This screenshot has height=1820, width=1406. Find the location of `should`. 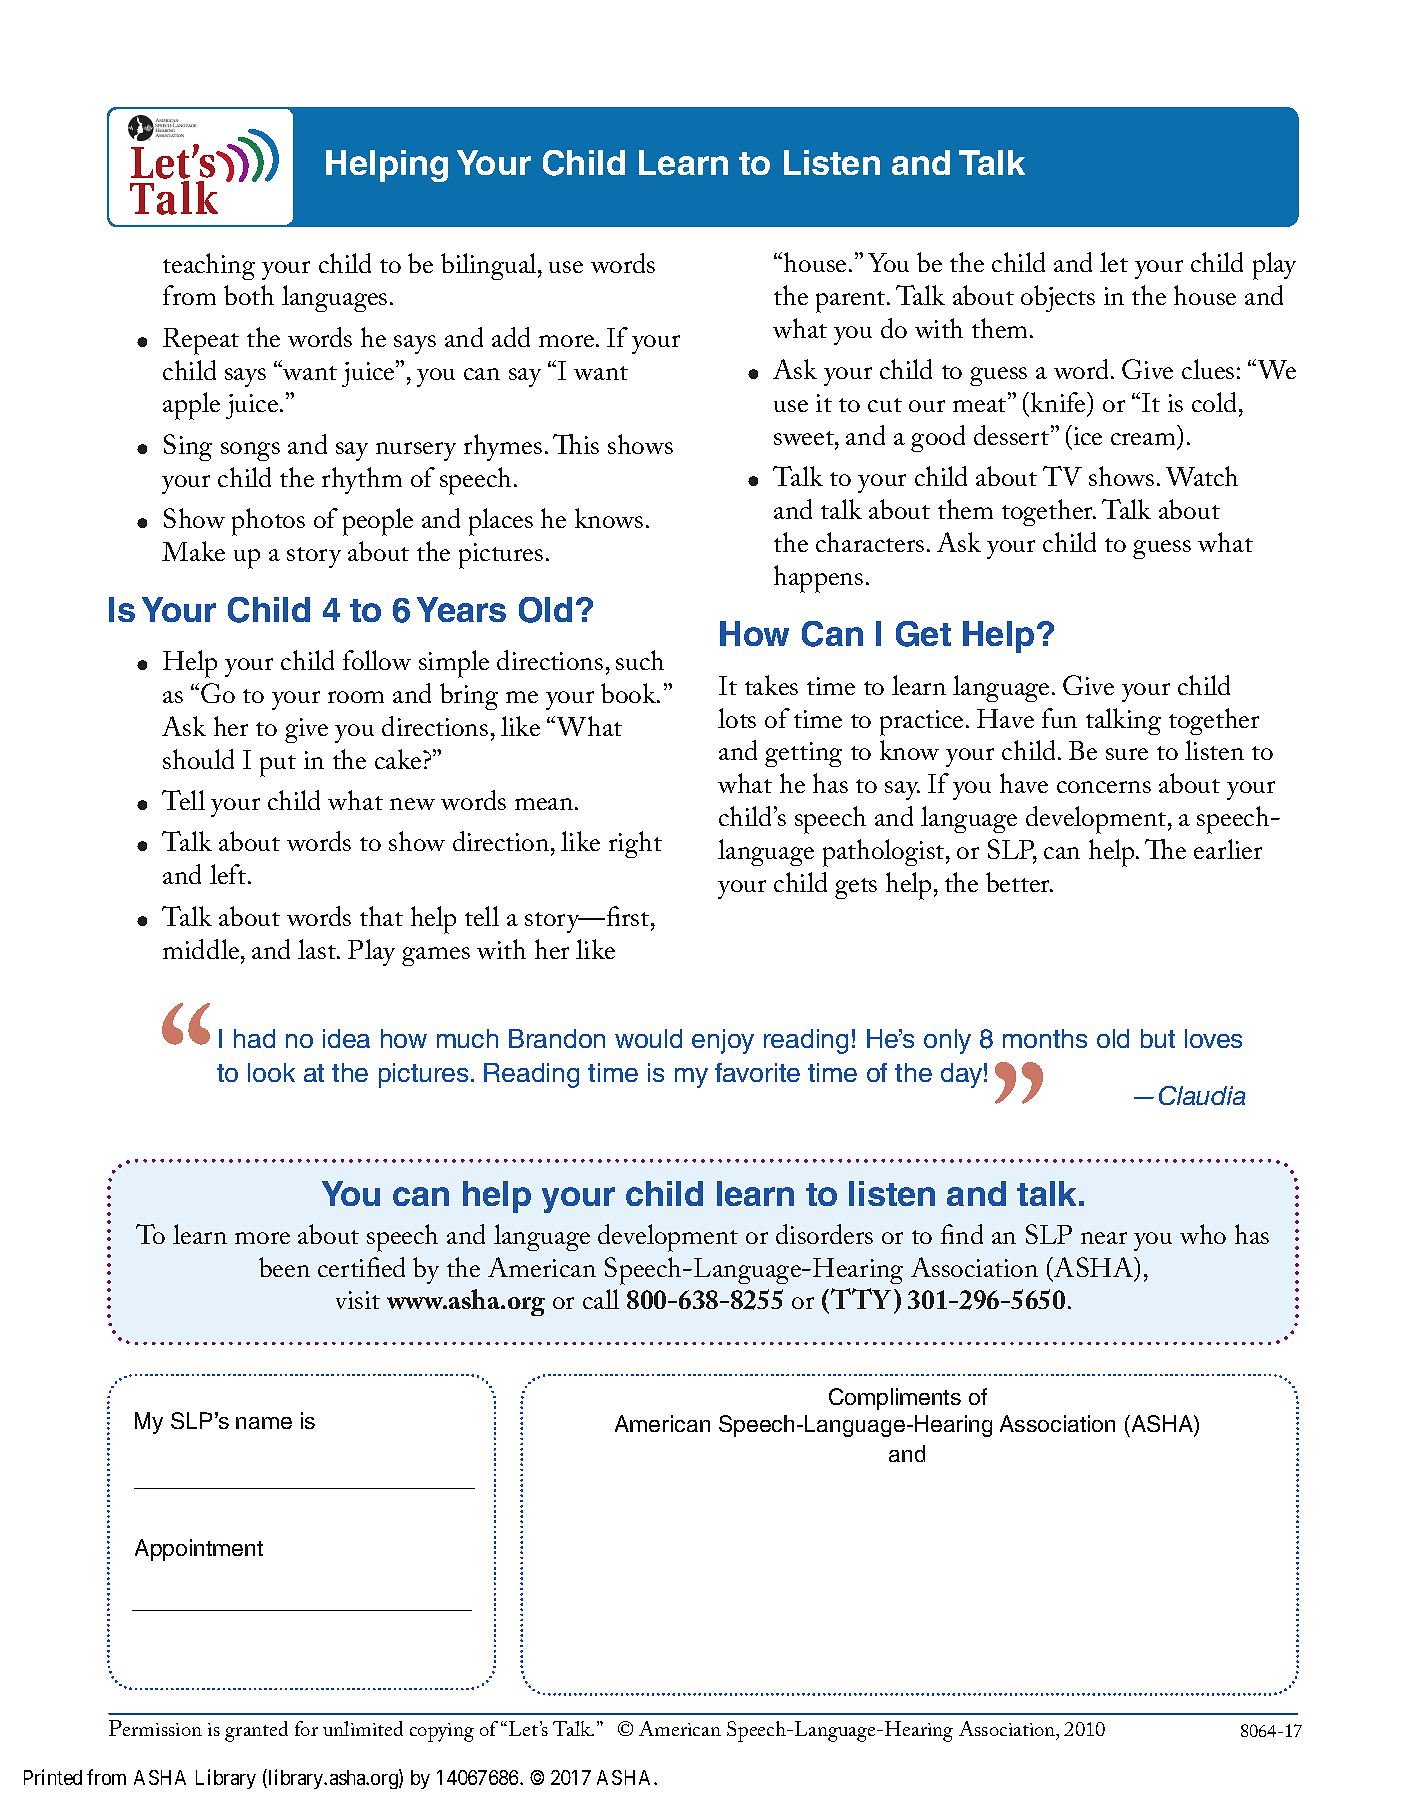

should is located at coordinates (198, 759).
